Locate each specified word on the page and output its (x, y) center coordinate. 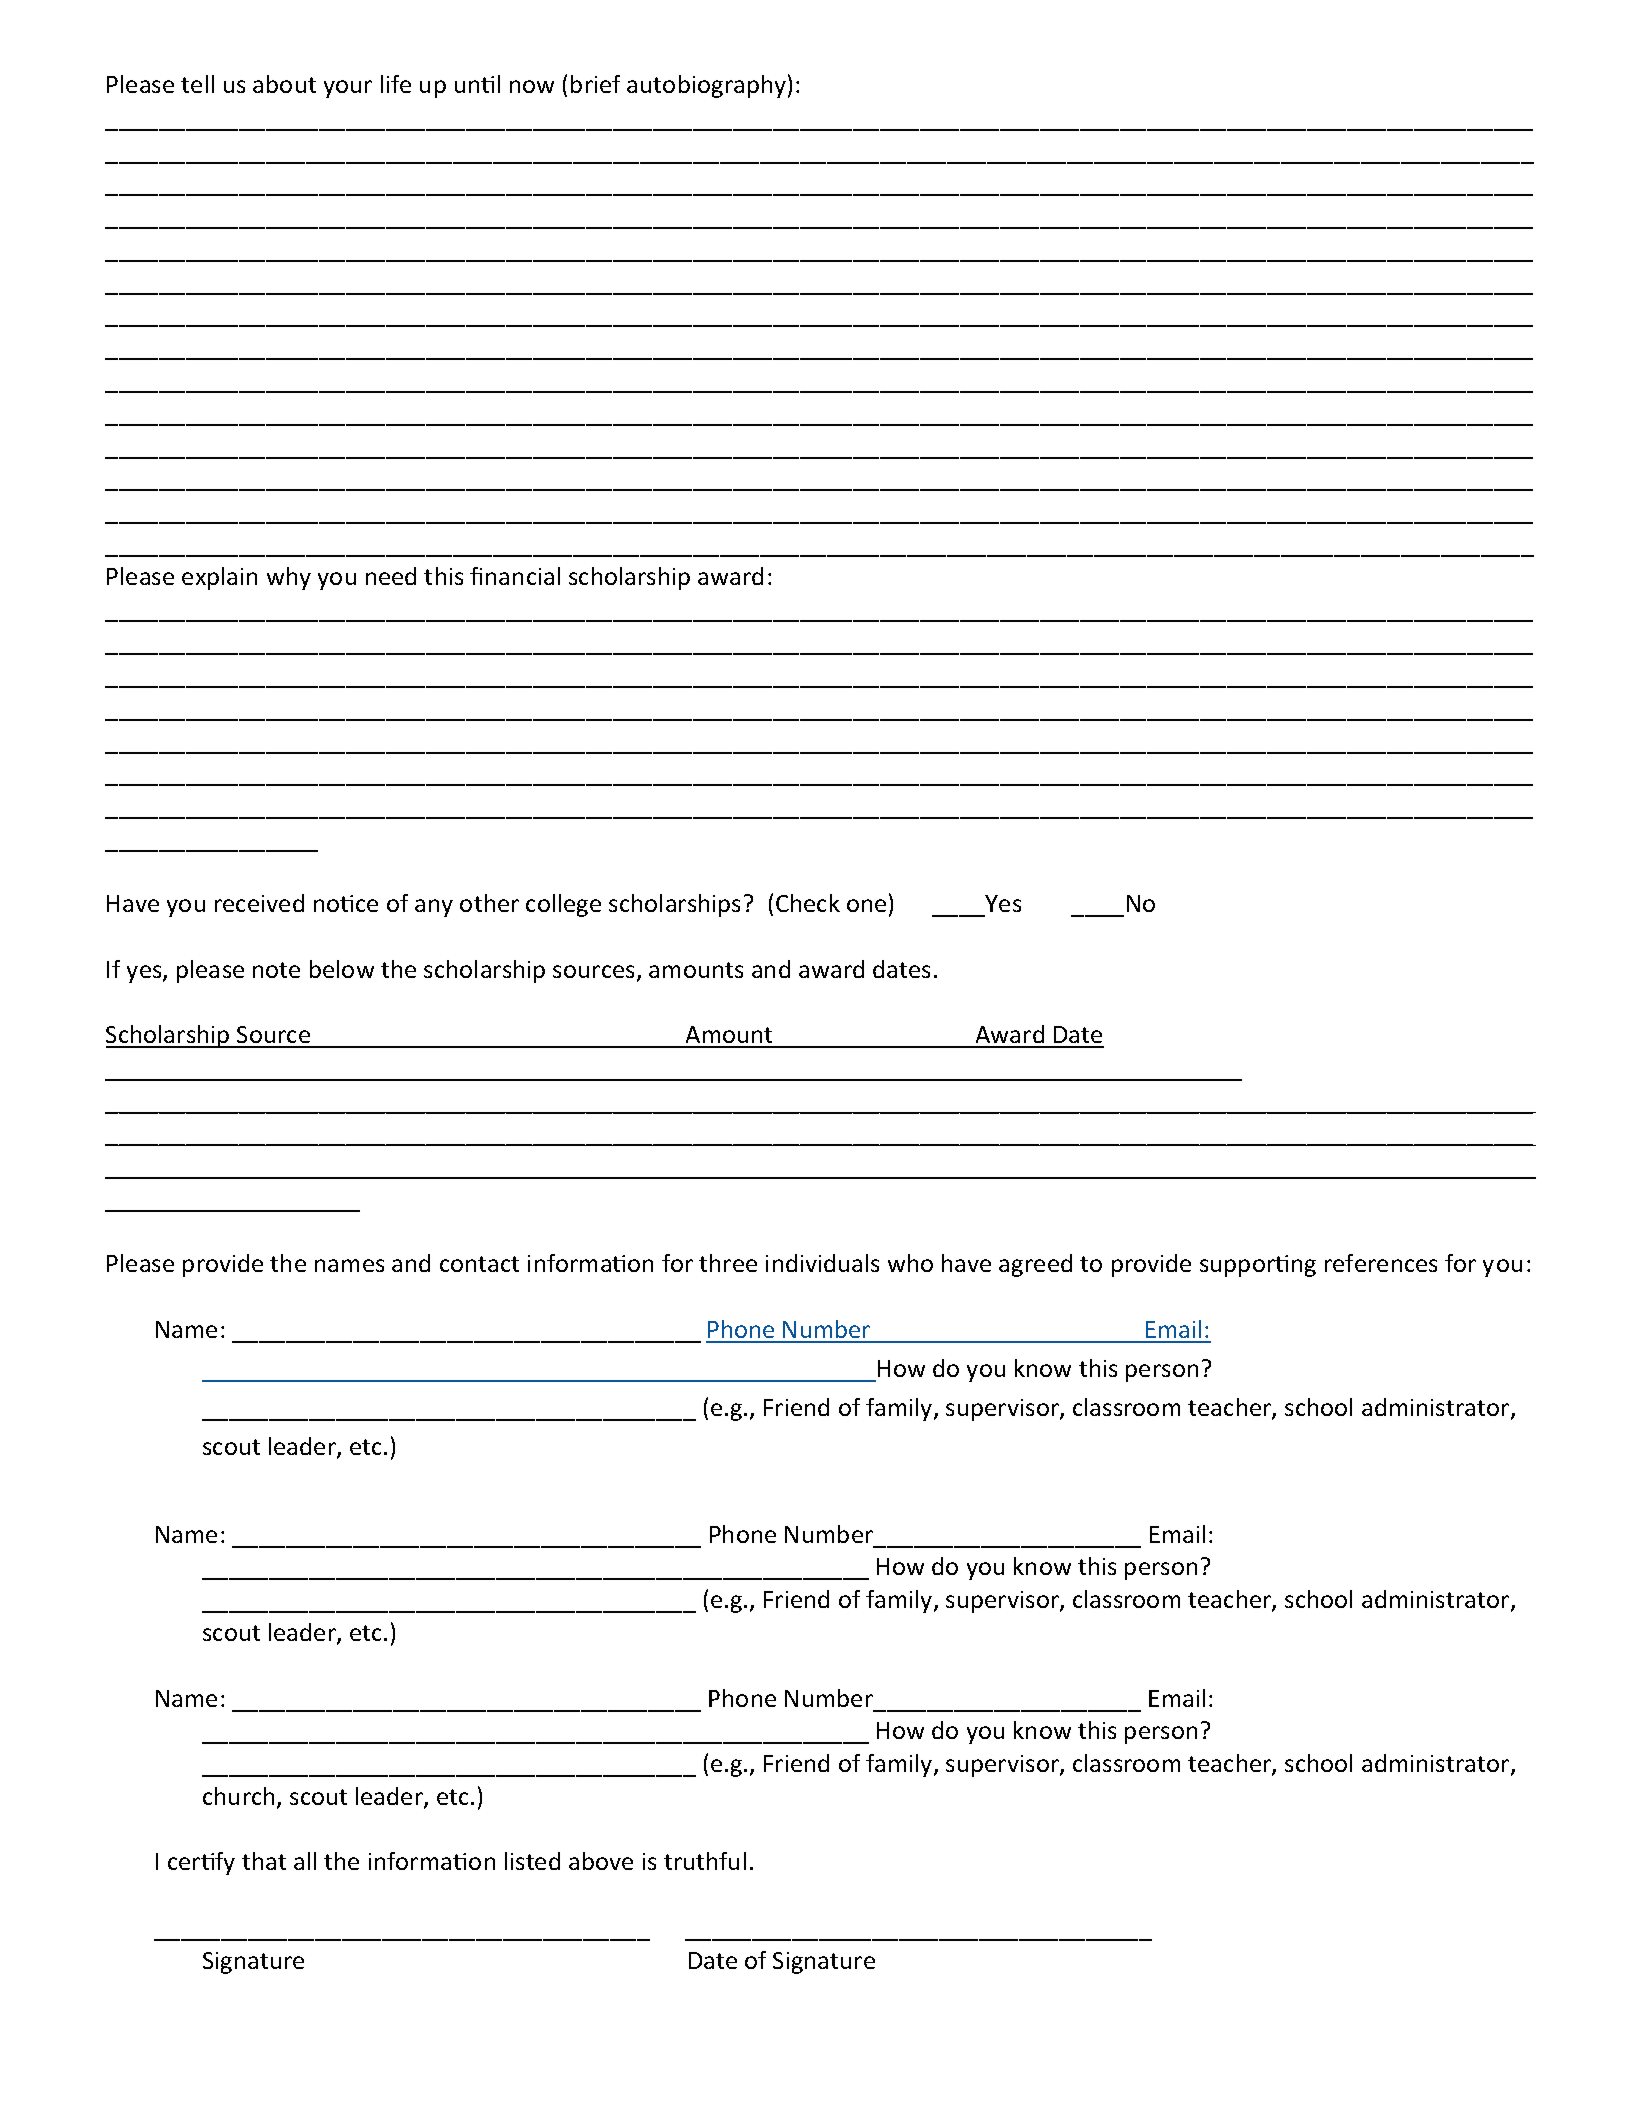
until (477, 84)
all (305, 1861)
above (601, 1861)
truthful (705, 1861)
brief (595, 84)
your (348, 89)
